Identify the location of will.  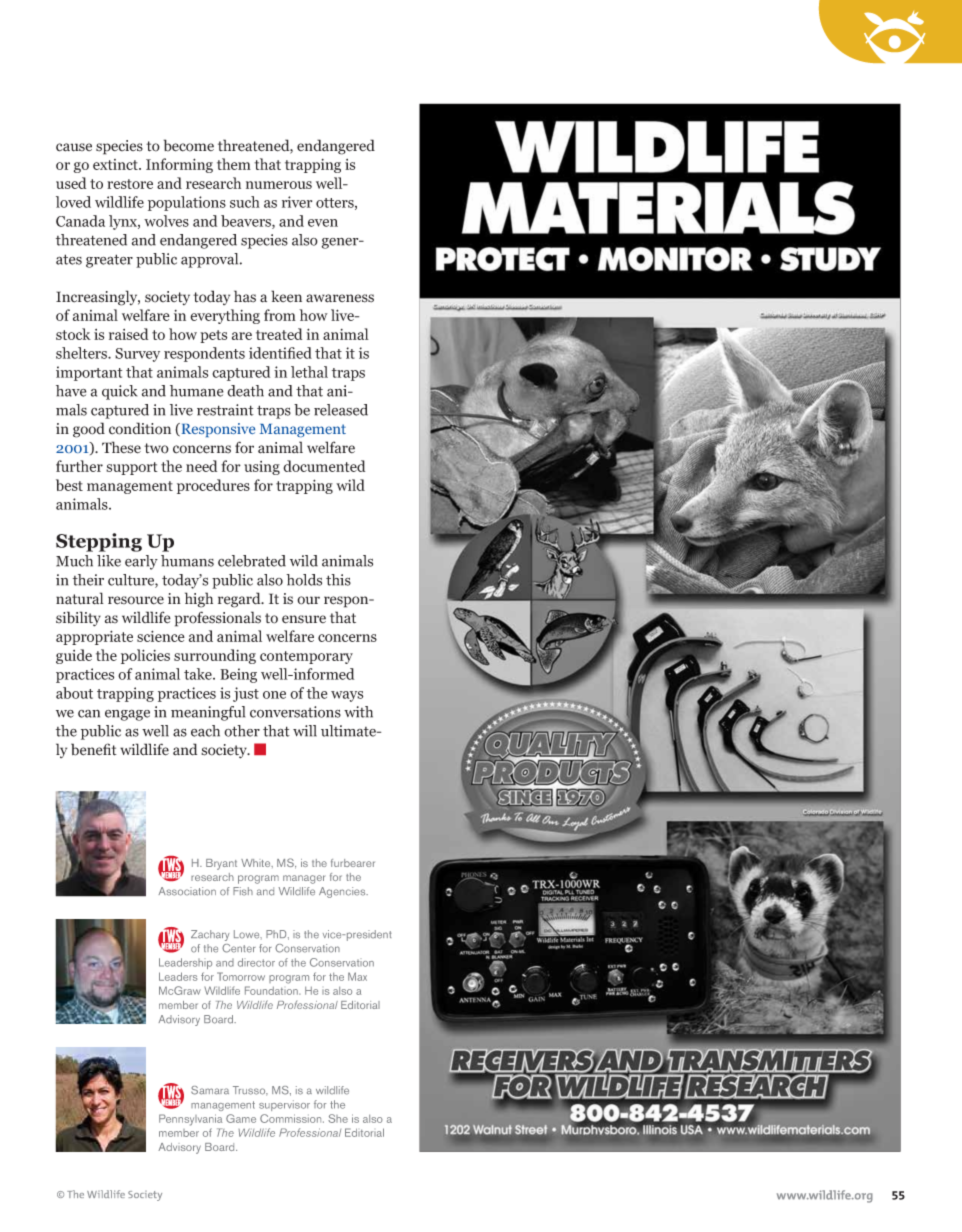
(305, 731).
